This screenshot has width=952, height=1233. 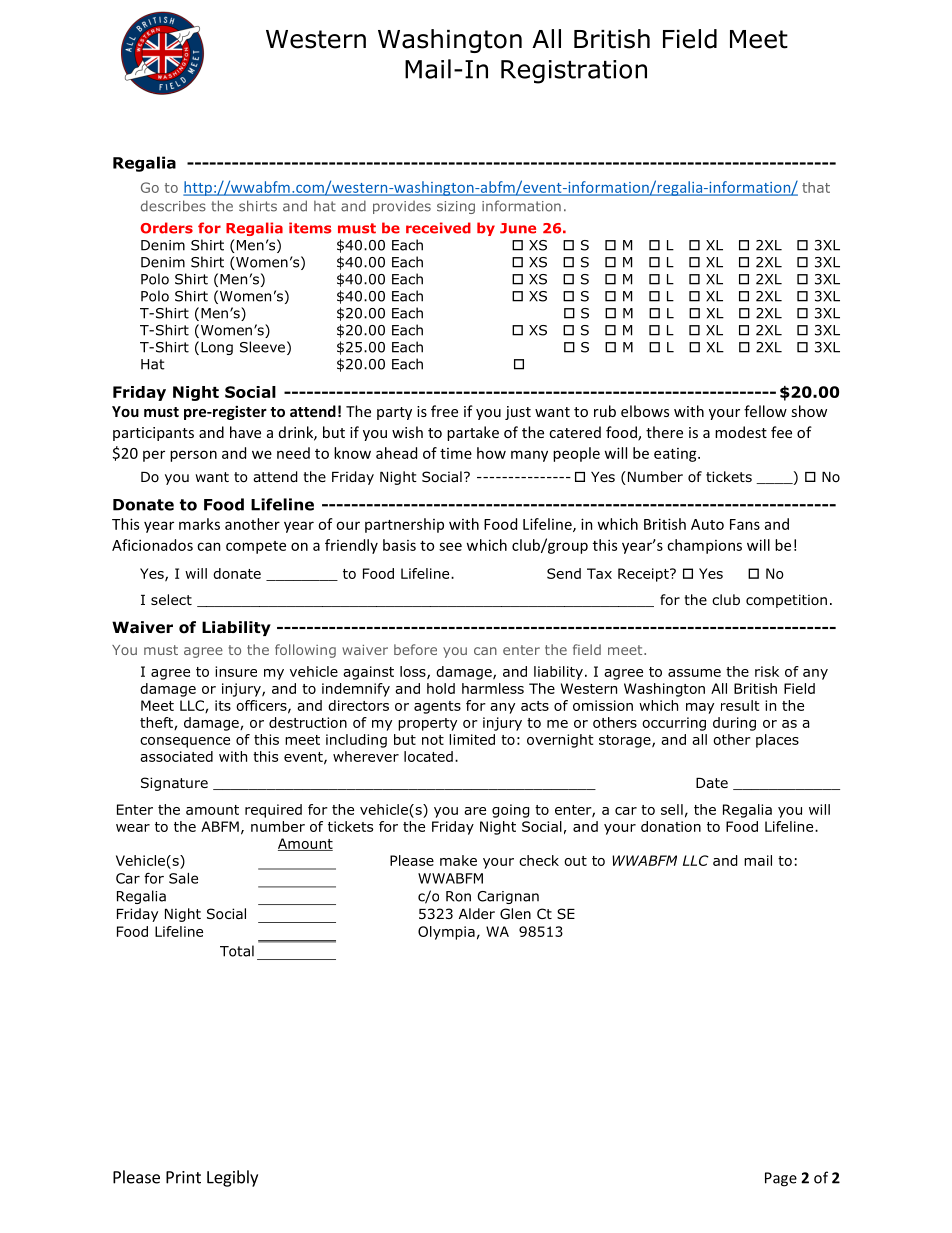 What do you see at coordinates (786, 601) in the screenshot?
I see `competition` at bounding box center [786, 601].
